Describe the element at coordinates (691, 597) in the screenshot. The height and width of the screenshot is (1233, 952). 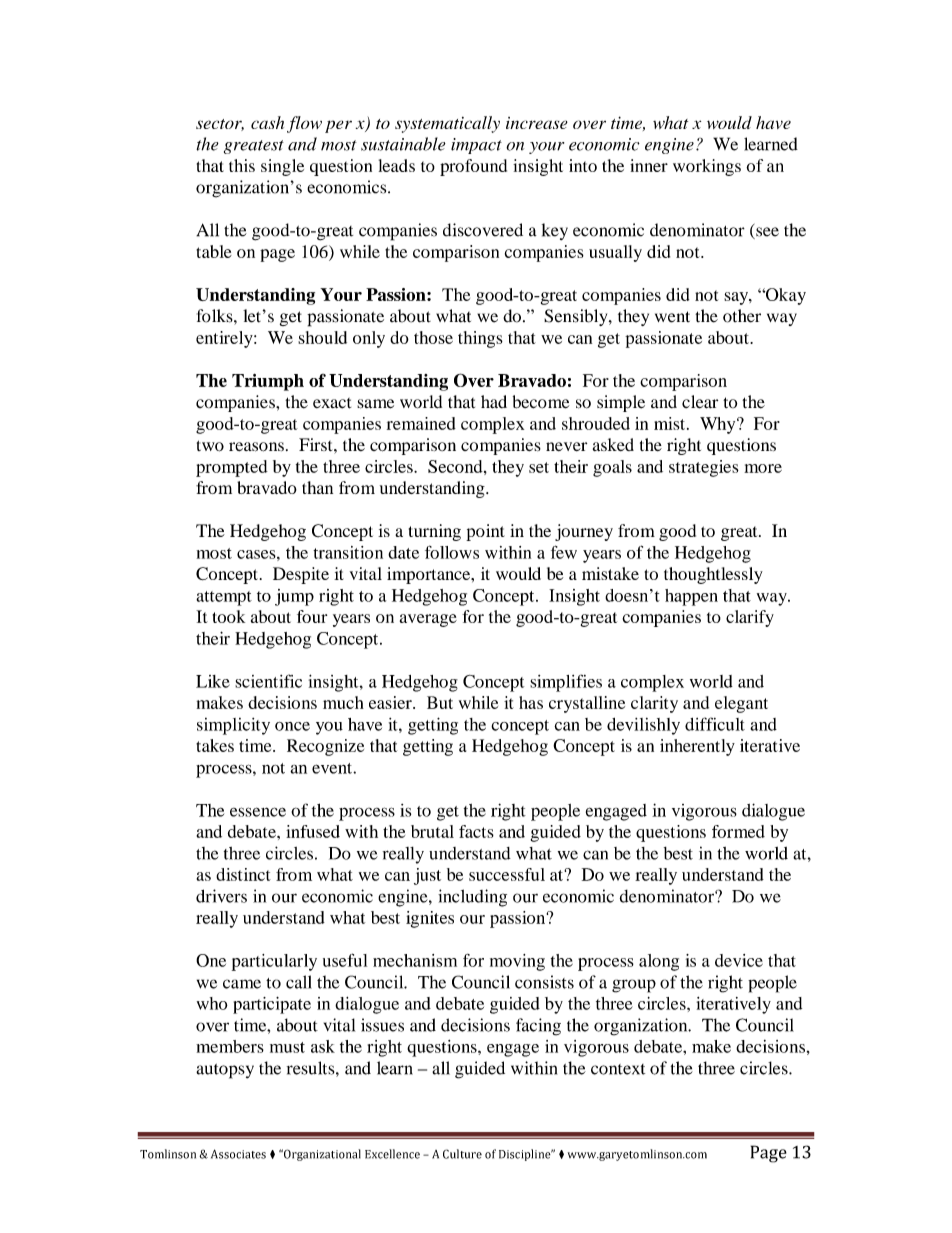
I see `happen` at that location.
